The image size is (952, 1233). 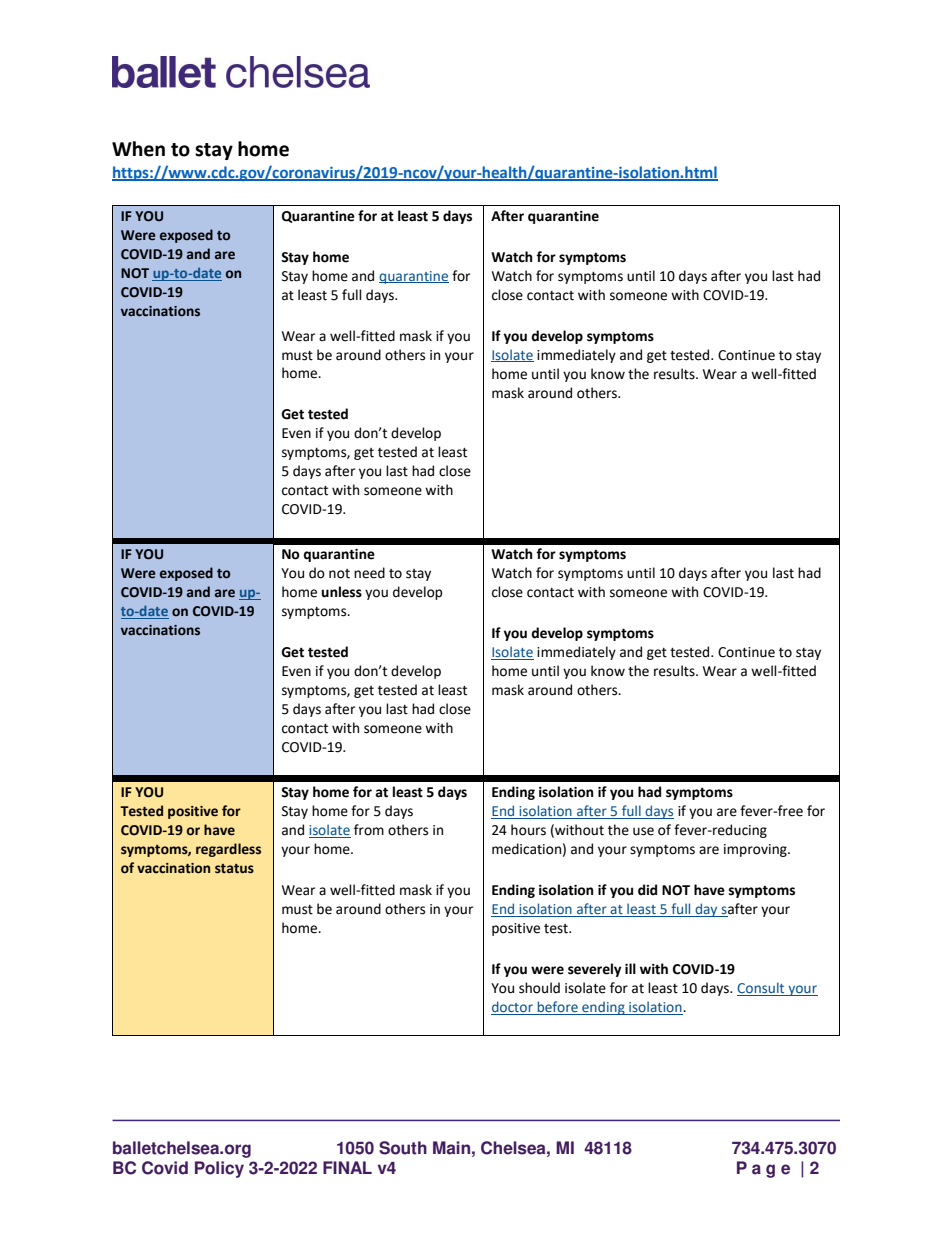 I want to click on status, so click(x=234, y=869).
